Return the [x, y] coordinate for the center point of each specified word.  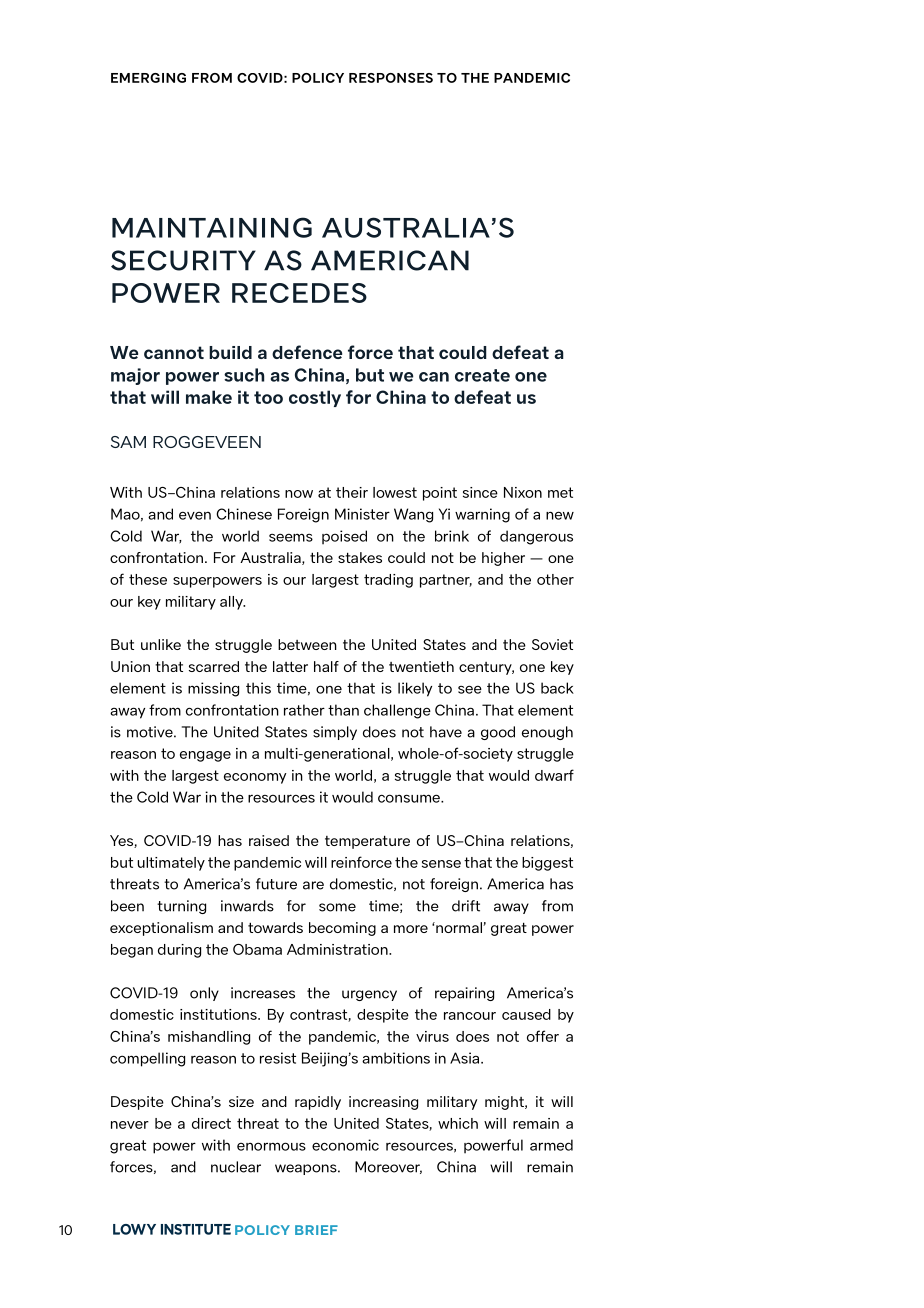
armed [551, 1145]
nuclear [236, 1167]
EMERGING [148, 78]
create [482, 375]
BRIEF [316, 1230]
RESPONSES [391, 78]
